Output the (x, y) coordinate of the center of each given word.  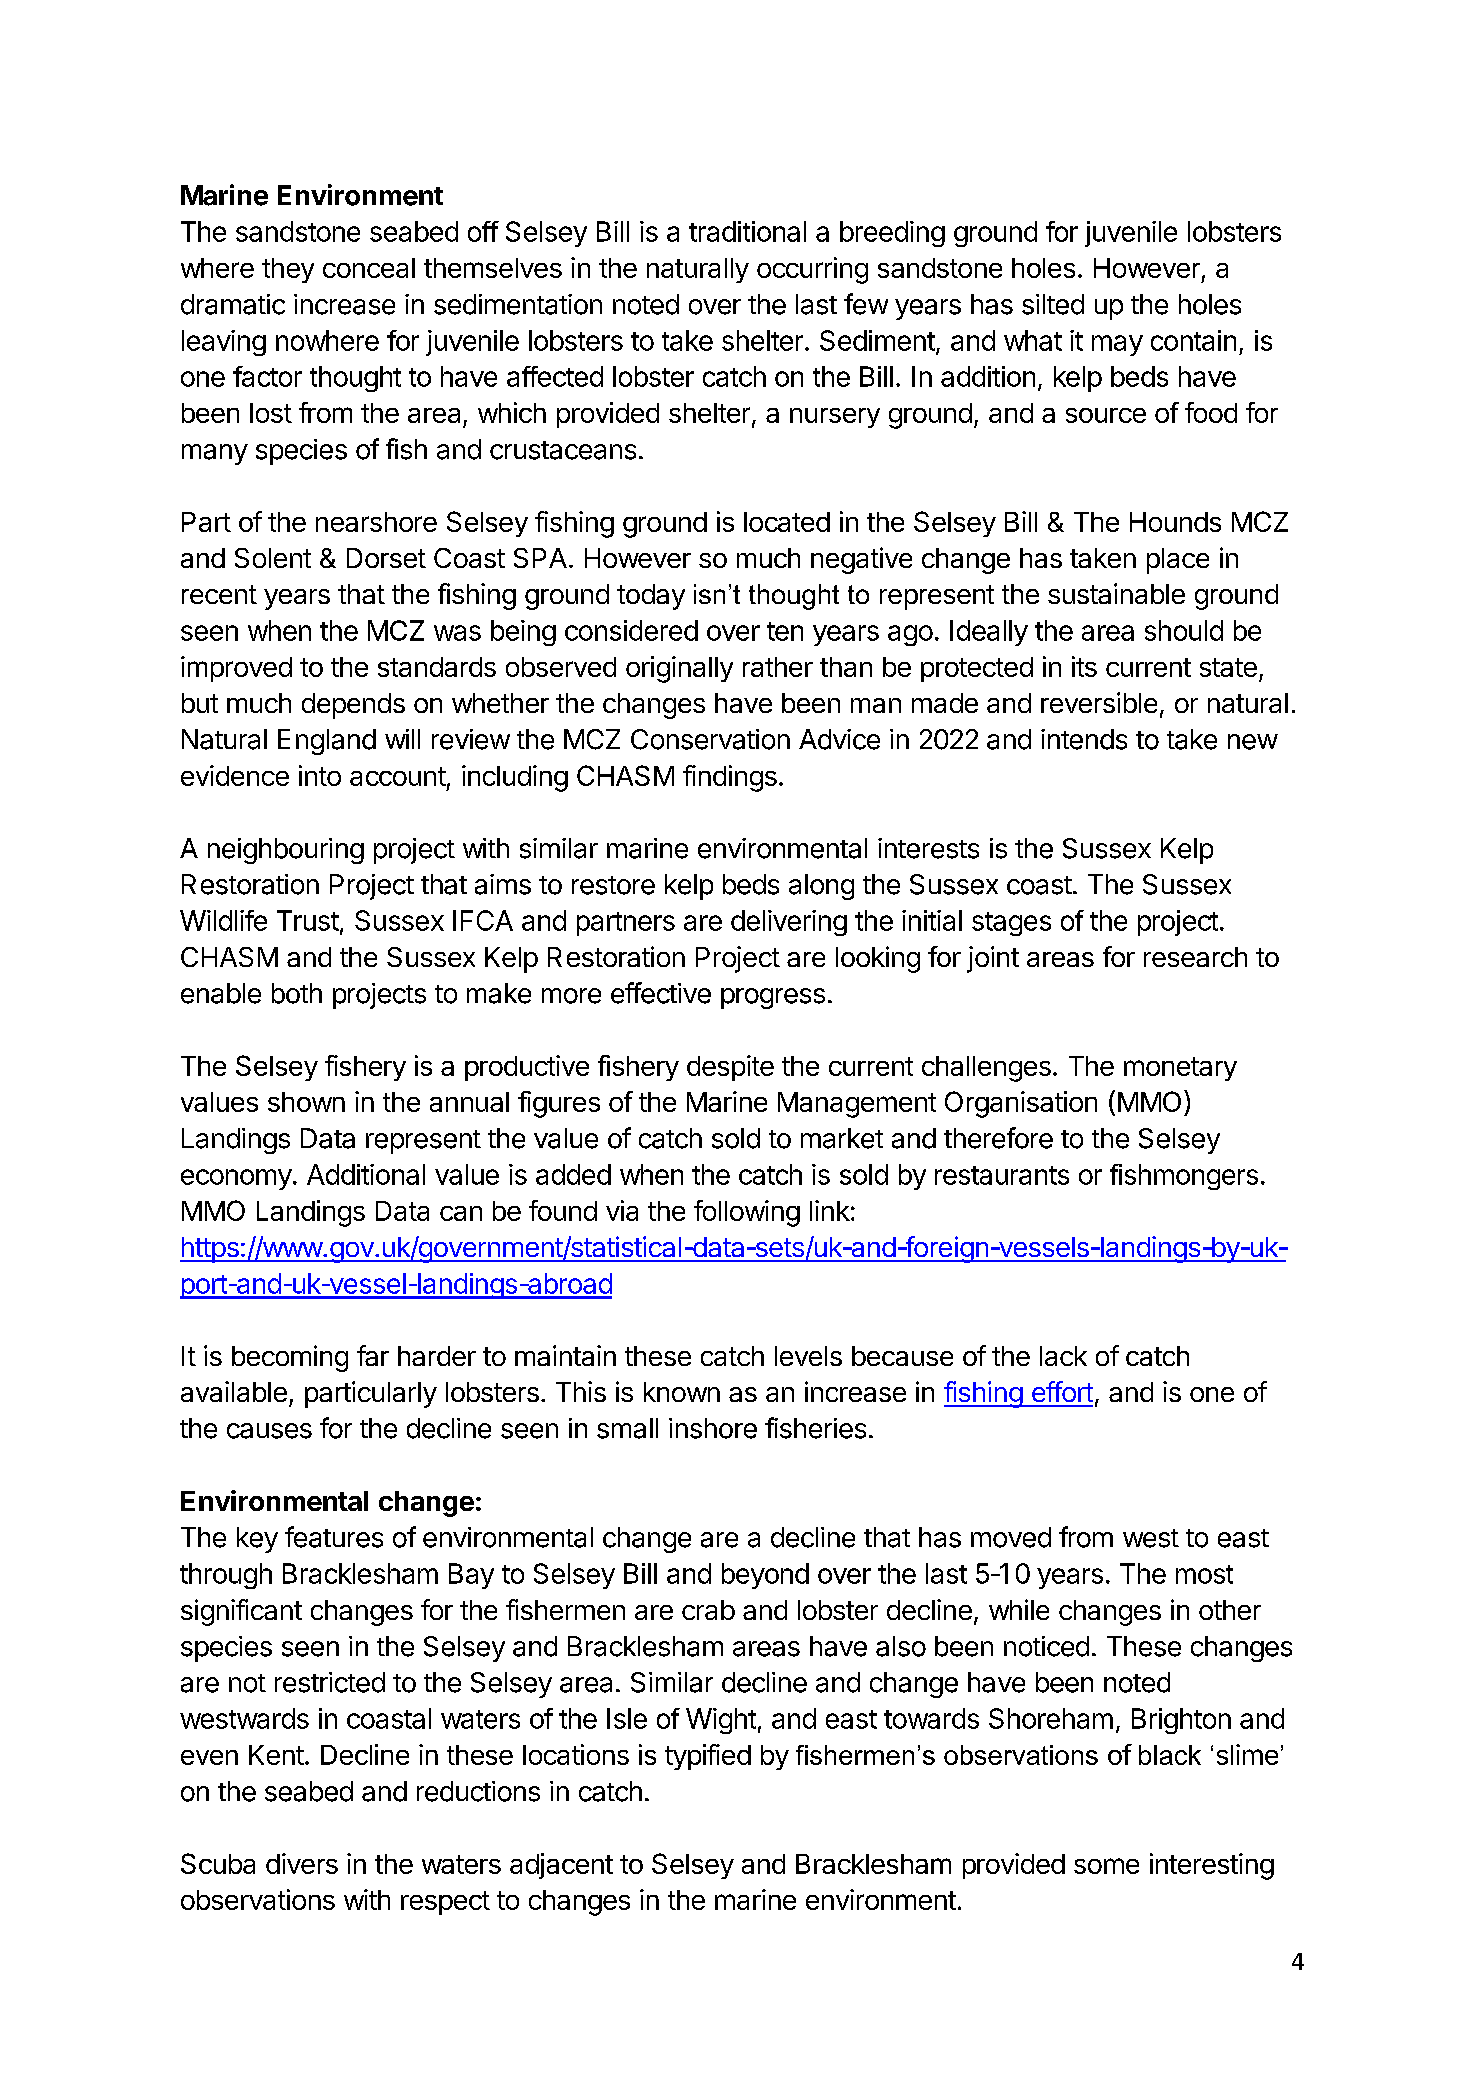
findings (730, 778)
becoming (290, 1358)
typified (708, 1757)
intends (1084, 739)
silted (1053, 304)
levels (808, 1356)
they (288, 270)
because (902, 1356)
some (1106, 1866)
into (320, 775)
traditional (747, 231)
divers (302, 1863)
